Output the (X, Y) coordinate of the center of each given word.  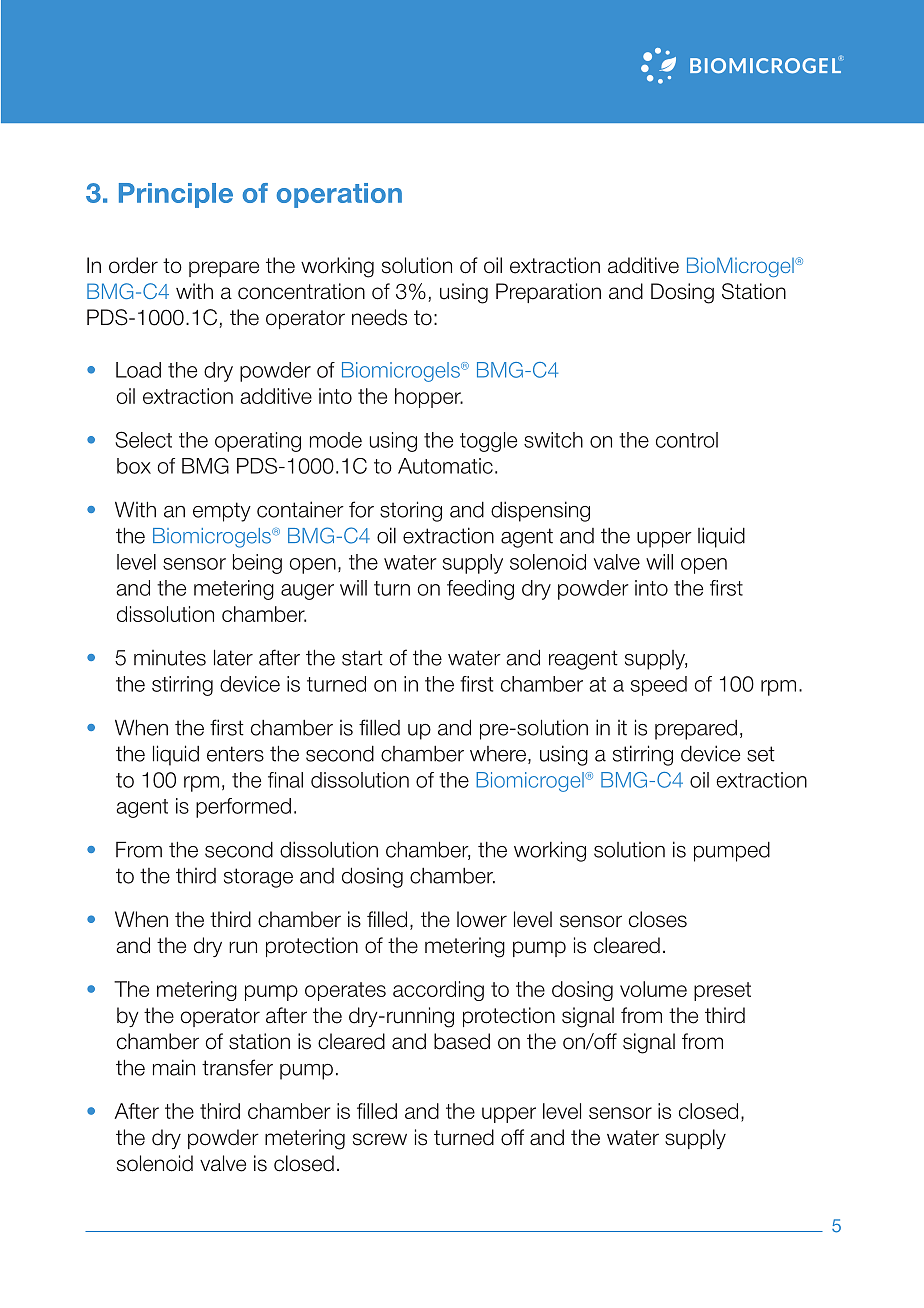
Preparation (548, 293)
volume (653, 989)
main (174, 1067)
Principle (176, 195)
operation (339, 195)
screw (380, 1139)
